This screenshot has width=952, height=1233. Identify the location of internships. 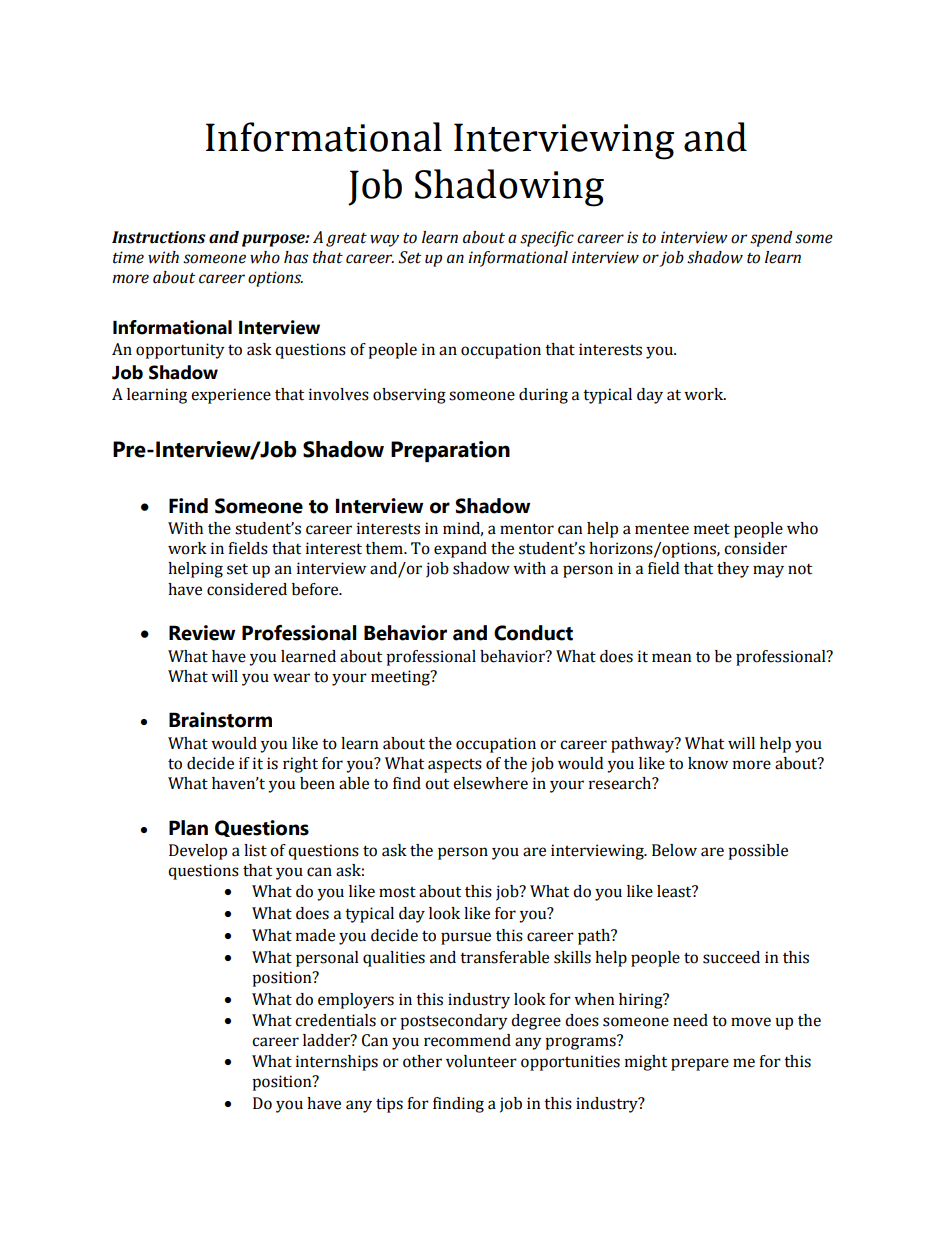
(337, 1063).
